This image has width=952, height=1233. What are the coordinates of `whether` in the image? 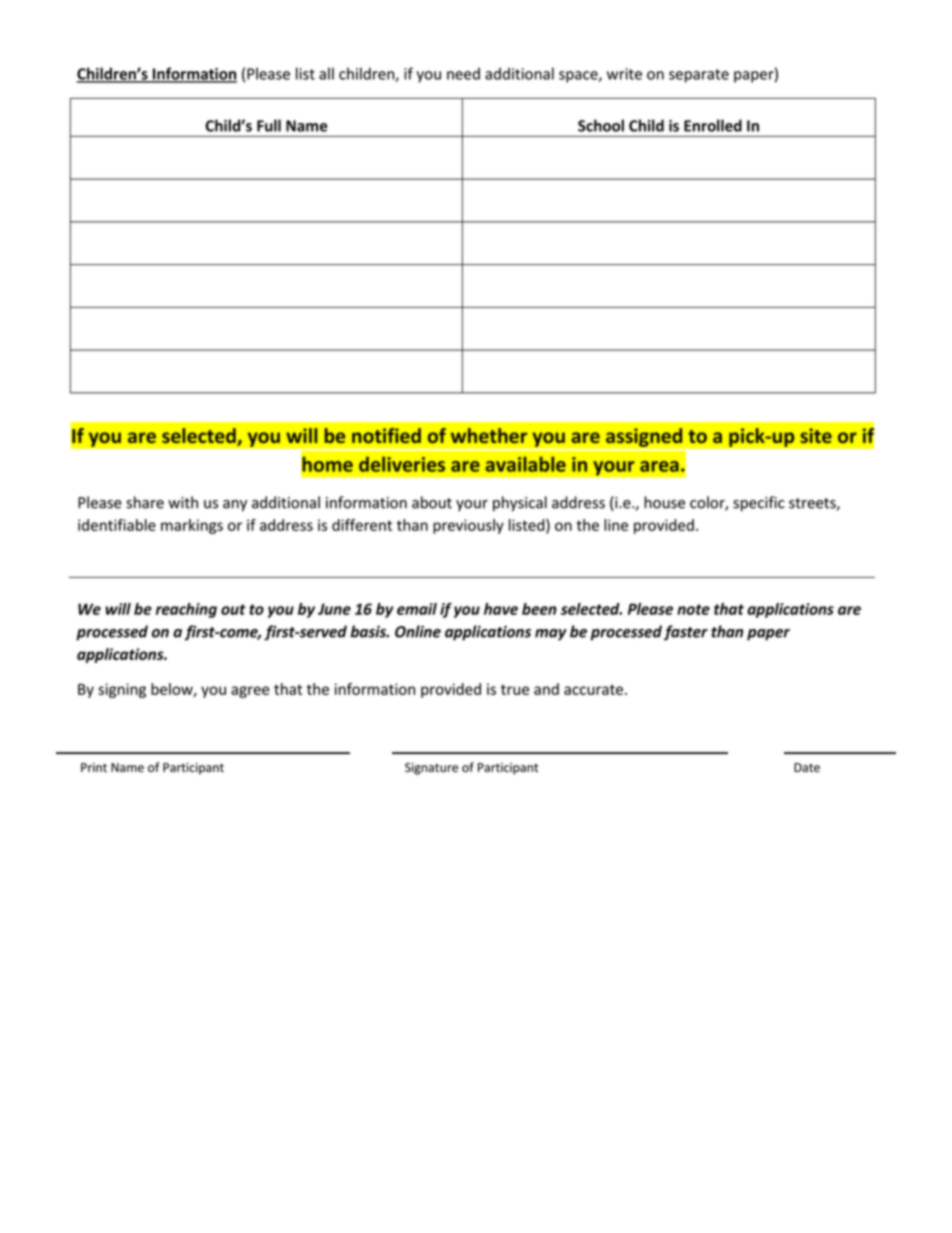 It's located at (489, 435).
